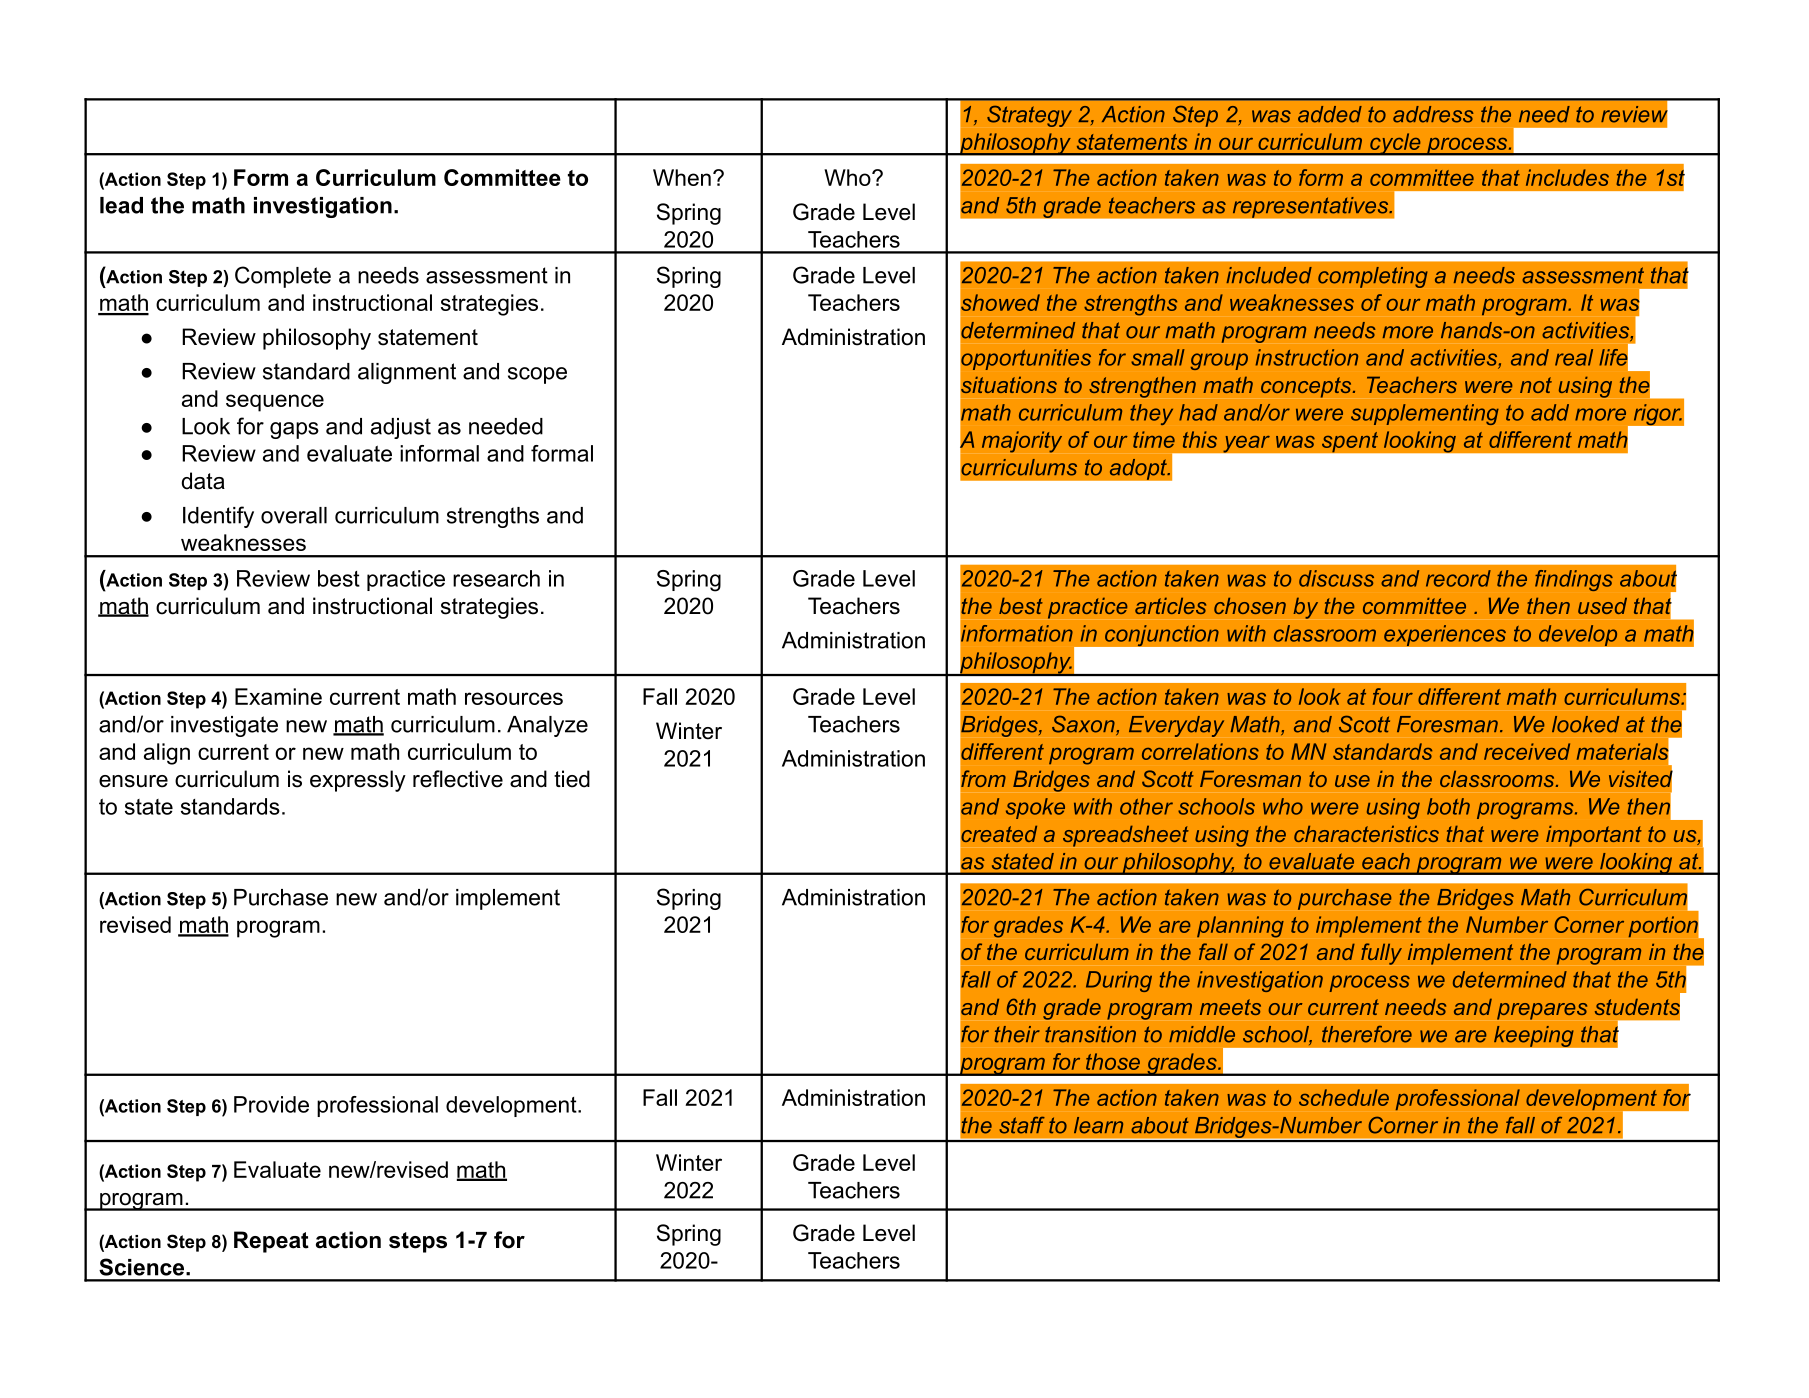 The width and height of the screenshot is (1809, 1398). Describe the element at coordinates (1433, 114) in the screenshot. I see `address` at that location.
